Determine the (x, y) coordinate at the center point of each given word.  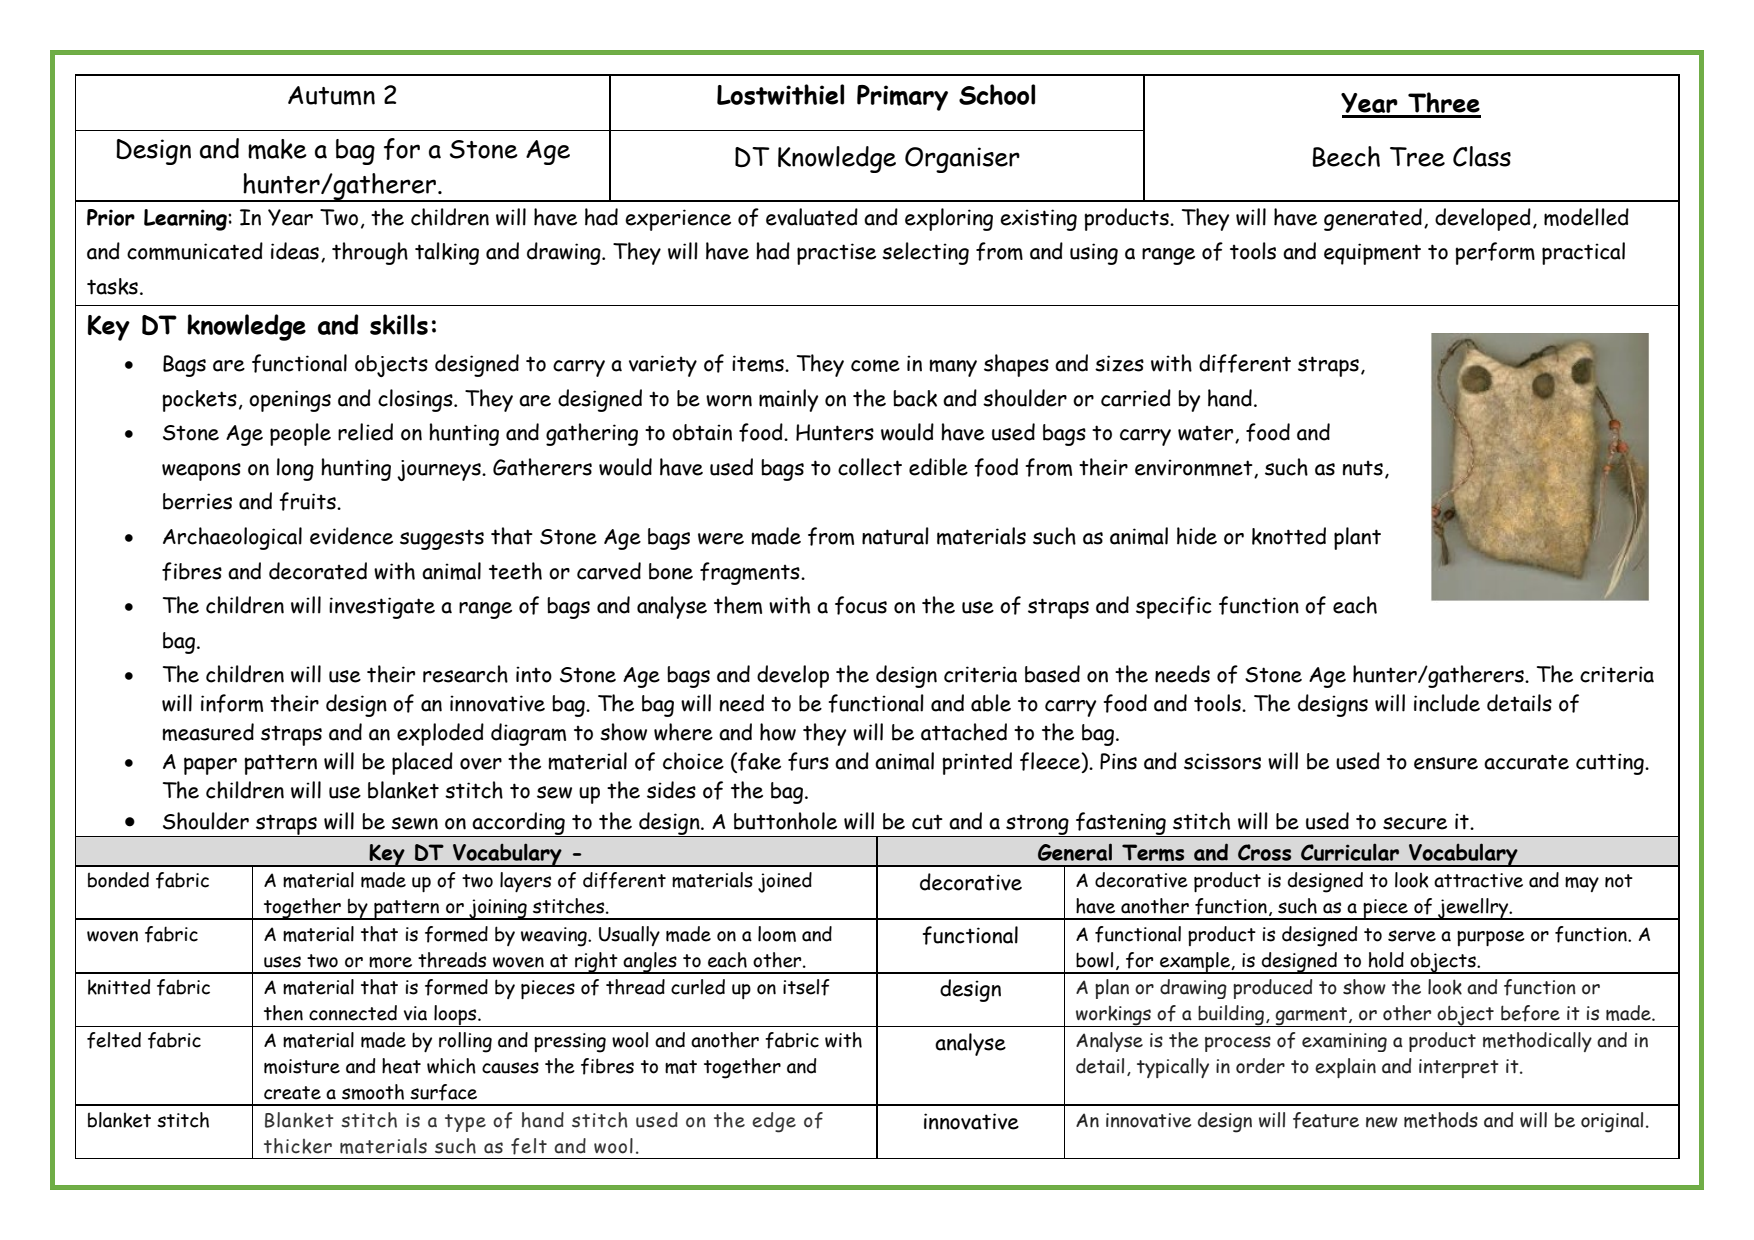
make (277, 149)
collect (870, 467)
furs (808, 761)
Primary (902, 98)
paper (210, 766)
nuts (1363, 468)
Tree (1417, 157)
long (295, 469)
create (292, 1093)
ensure (1446, 763)
